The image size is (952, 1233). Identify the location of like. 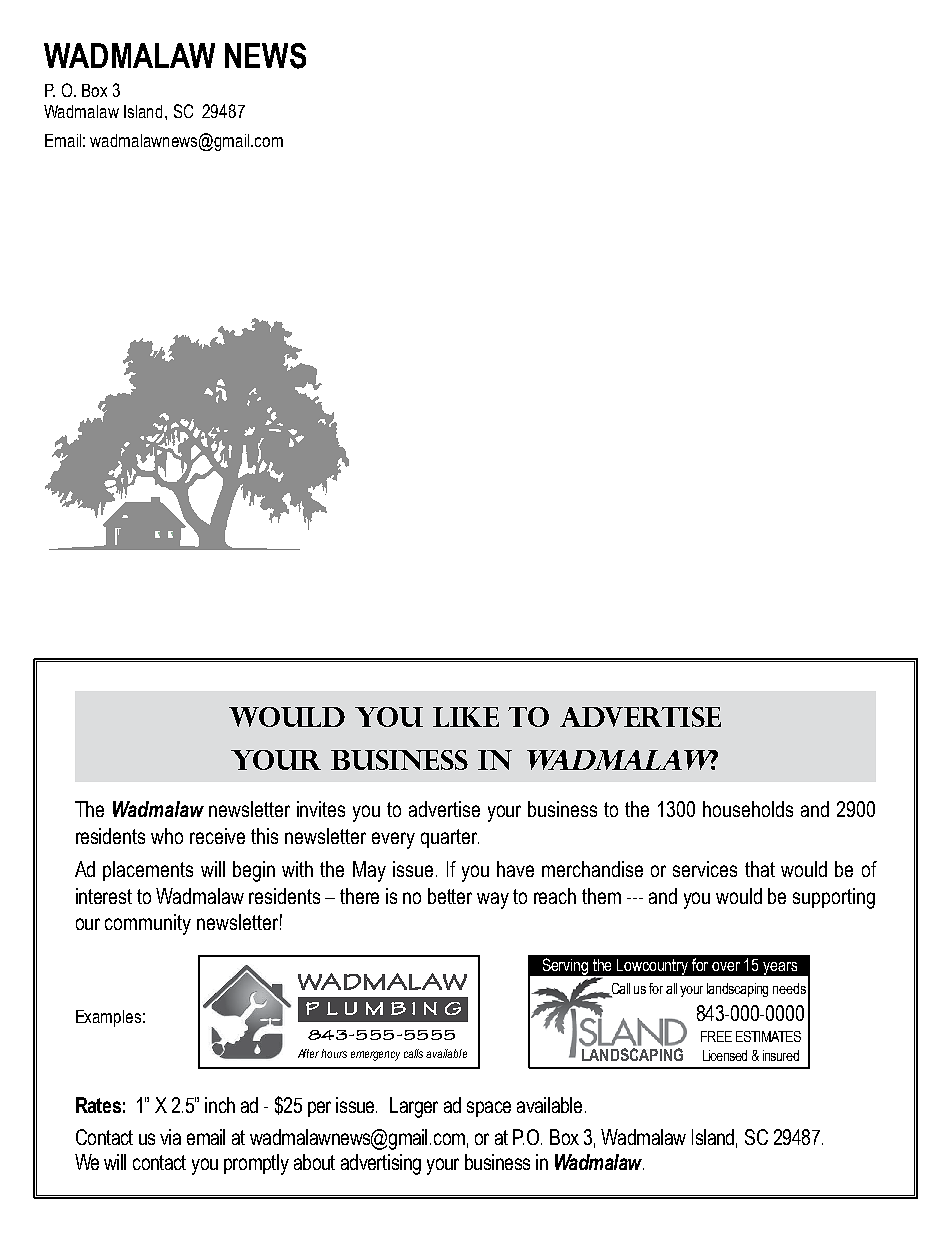
(466, 717).
